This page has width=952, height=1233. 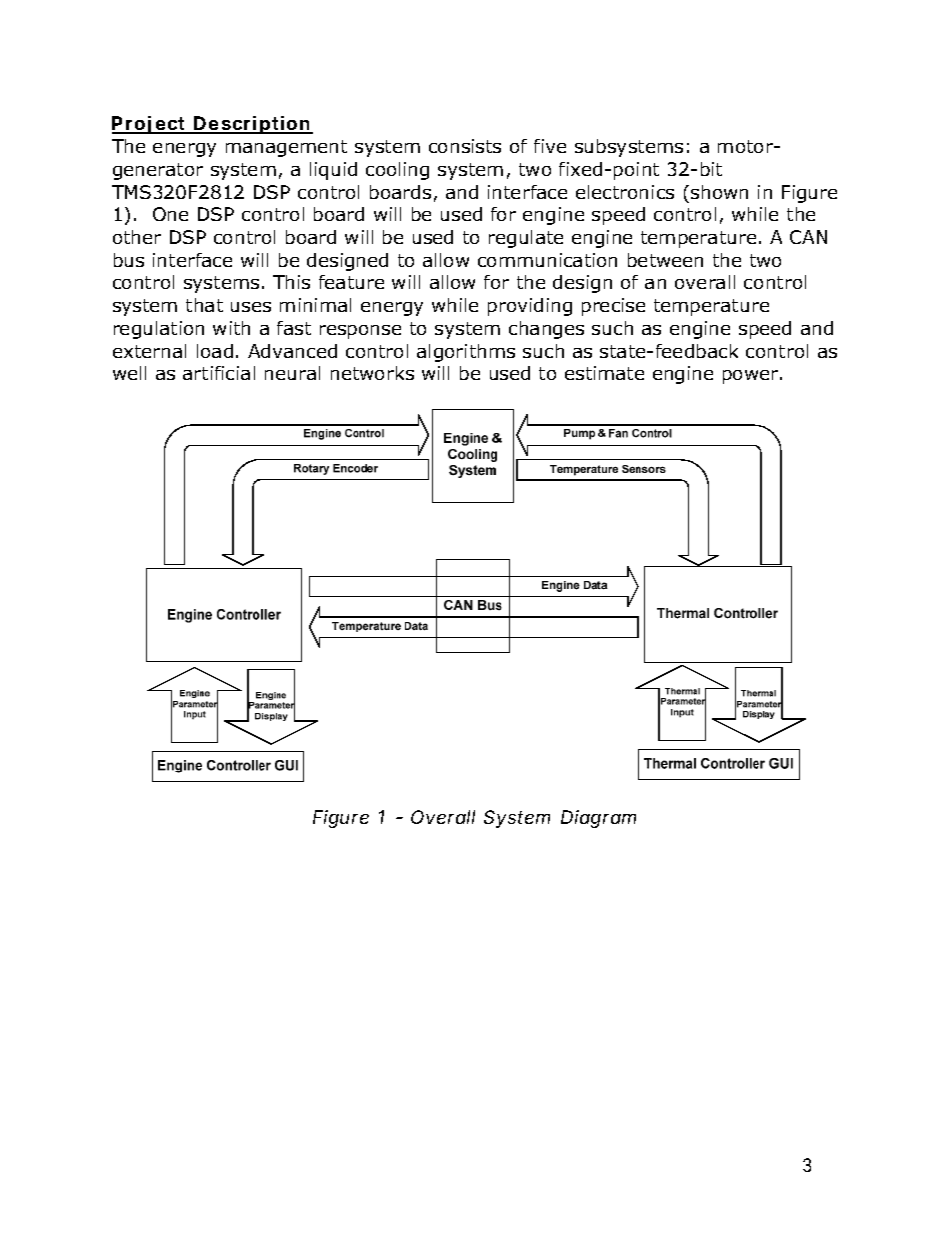 What do you see at coordinates (665, 260) in the page?
I see `between` at bounding box center [665, 260].
